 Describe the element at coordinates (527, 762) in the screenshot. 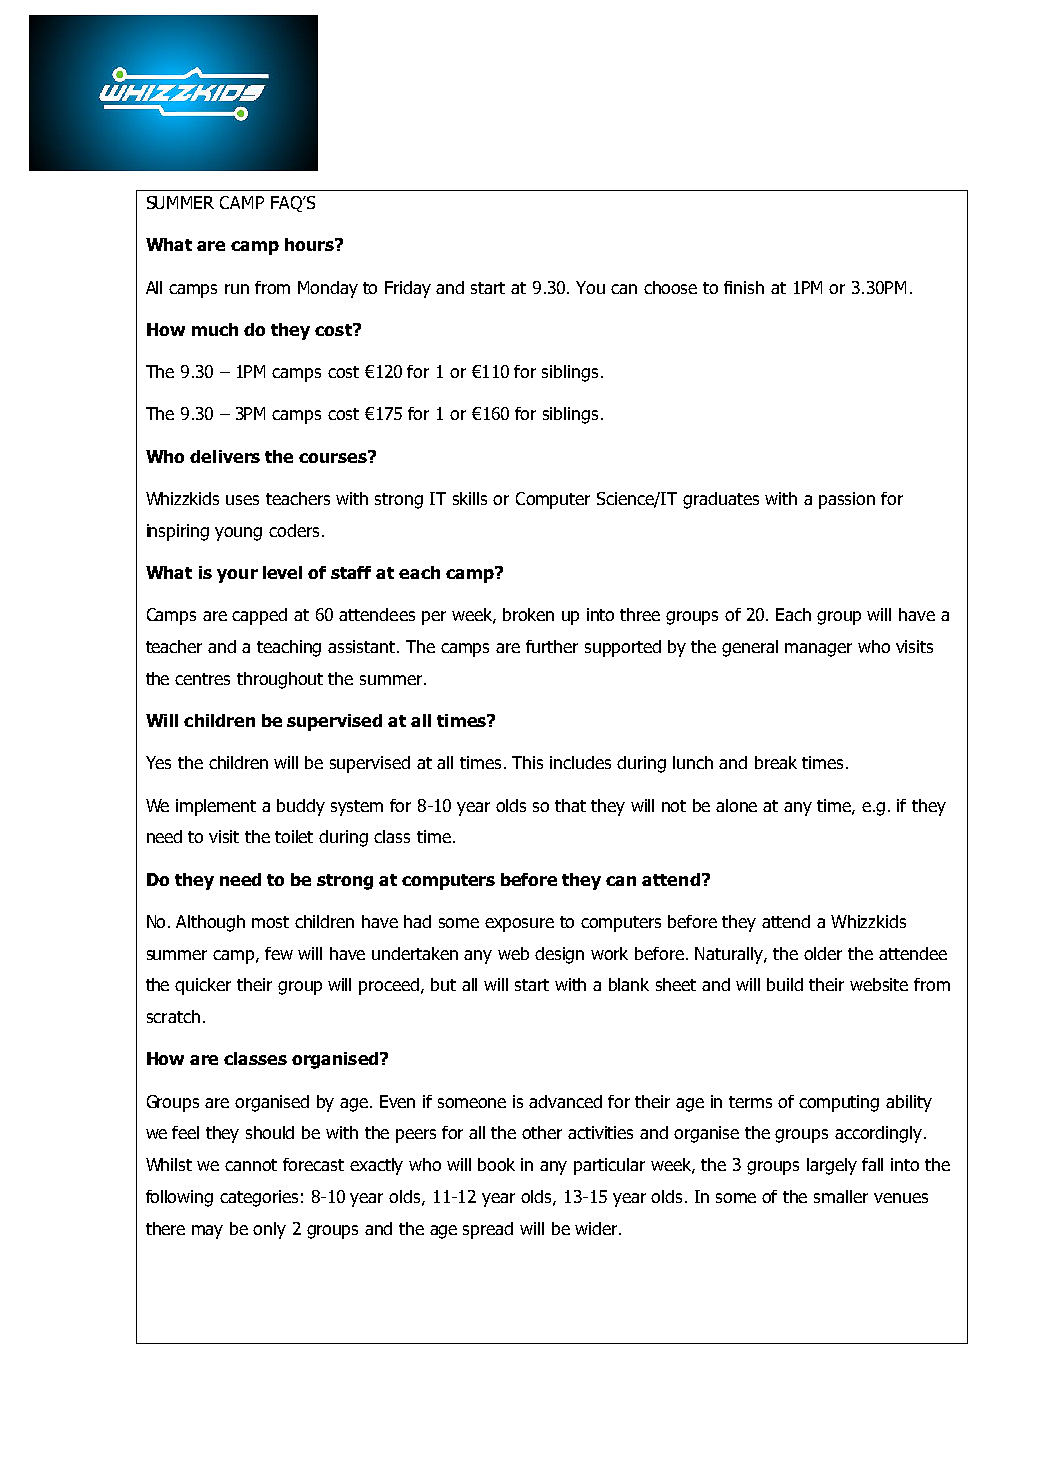

I see `This` at that location.
